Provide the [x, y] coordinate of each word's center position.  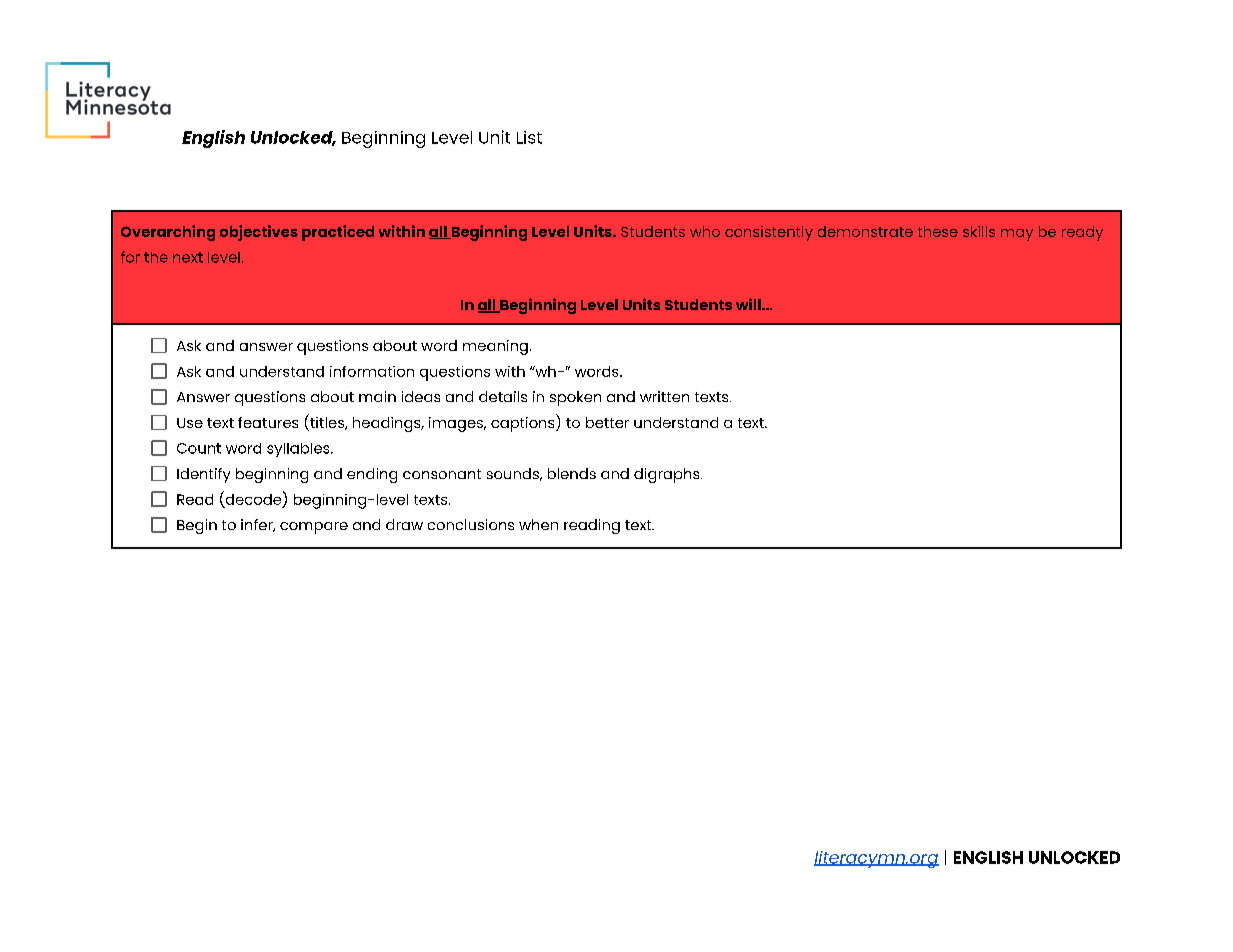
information [372, 371]
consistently [769, 233]
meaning [495, 347]
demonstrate [865, 231]
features [268, 422]
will [749, 304]
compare [314, 528]
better [607, 422]
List [529, 137]
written [664, 396]
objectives [259, 233]
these [938, 231]
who [705, 231]
